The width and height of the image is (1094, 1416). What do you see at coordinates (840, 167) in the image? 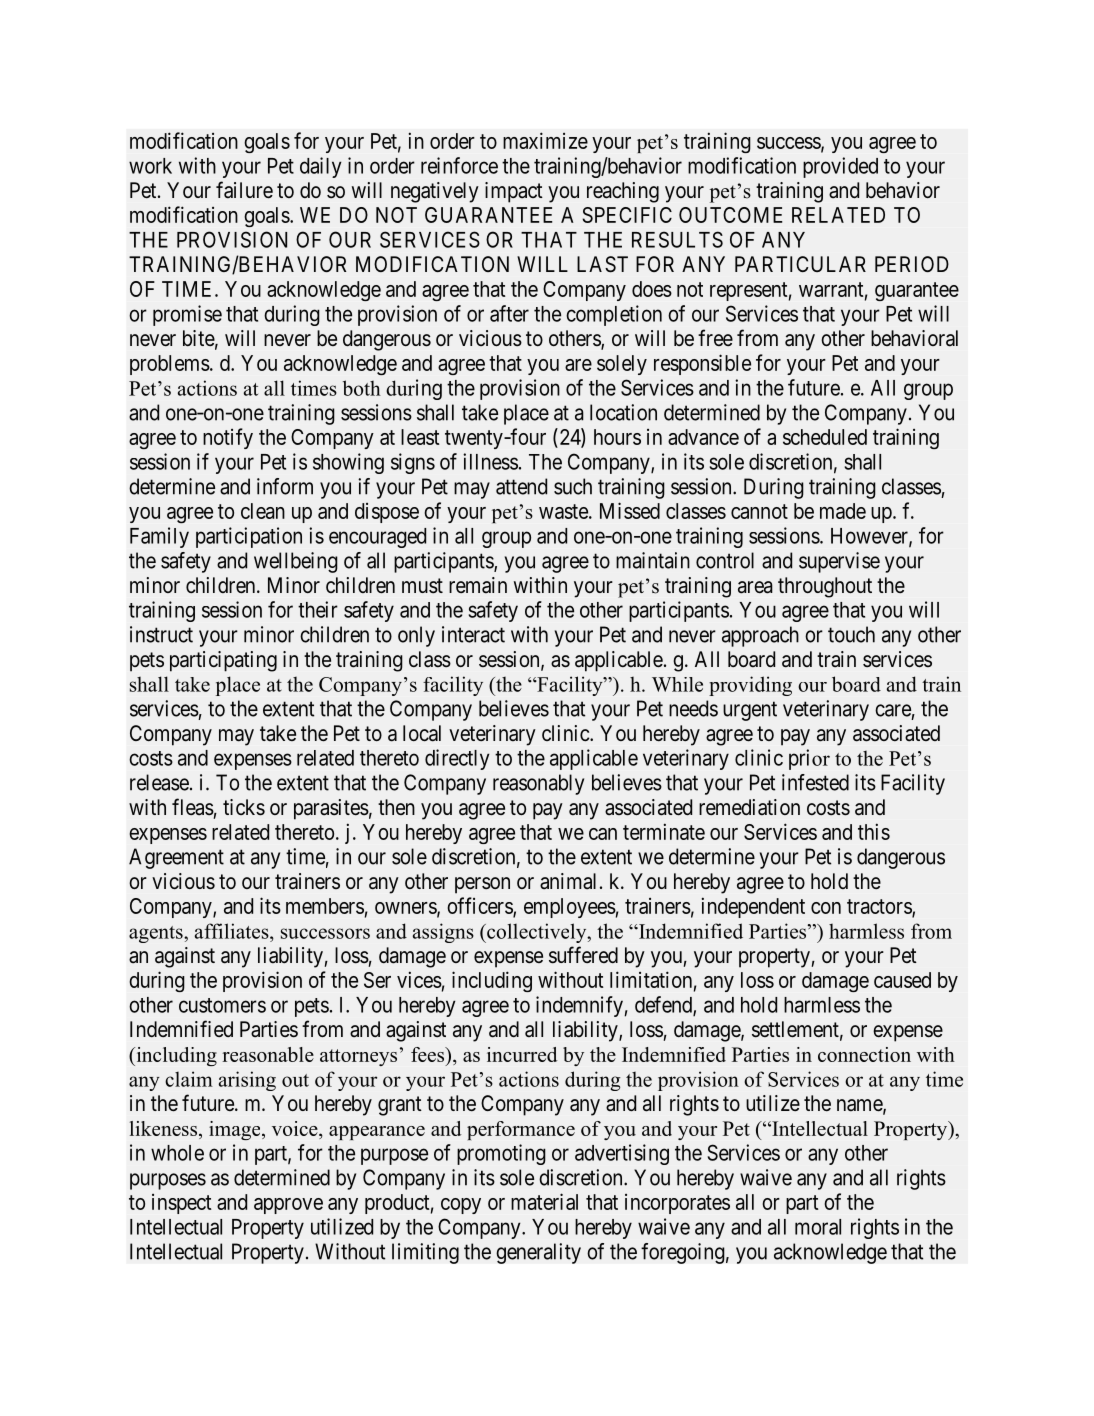
I see `provided` at bounding box center [840, 167].
